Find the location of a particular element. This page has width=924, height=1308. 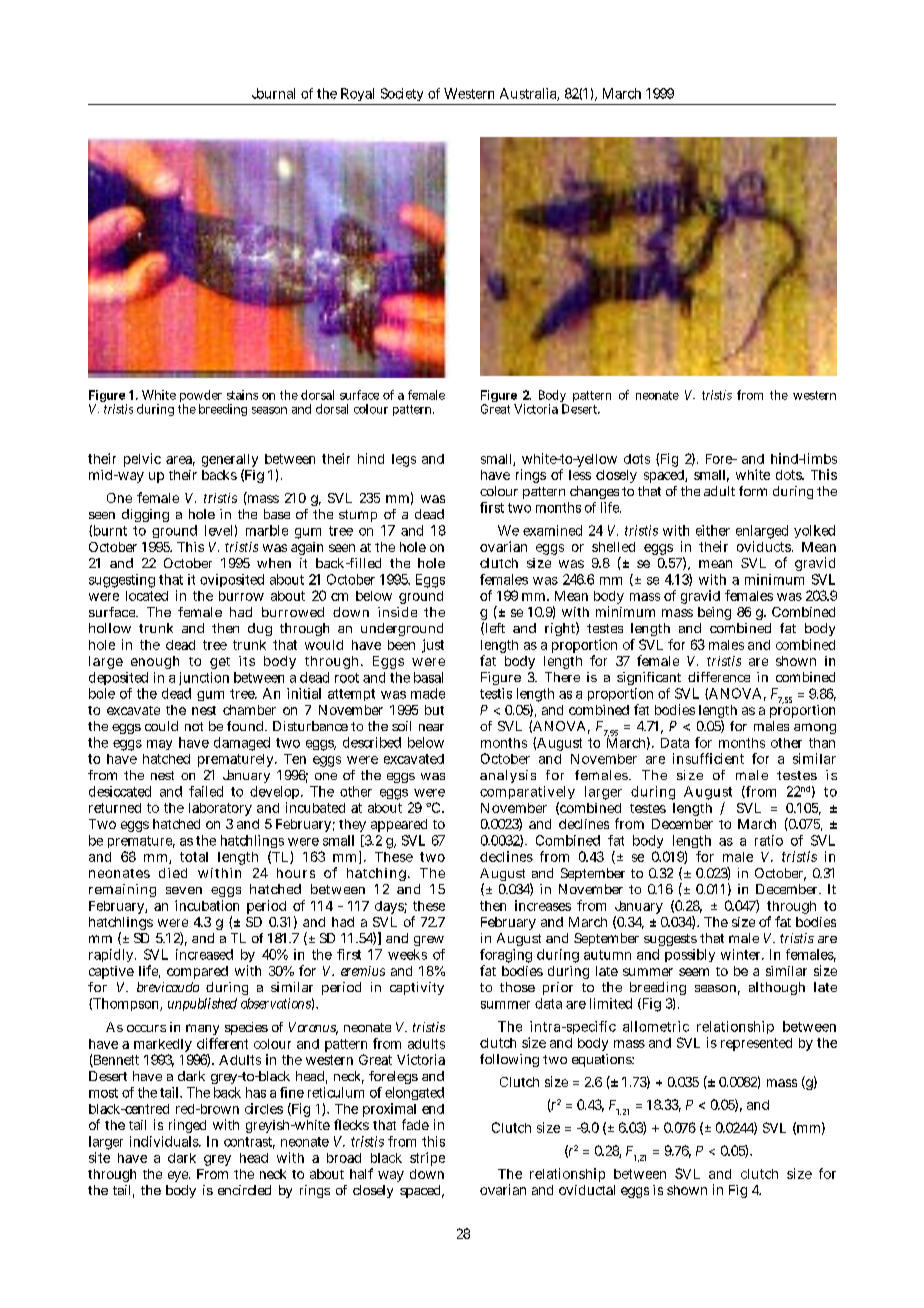

laboratory is located at coordinates (220, 809).
